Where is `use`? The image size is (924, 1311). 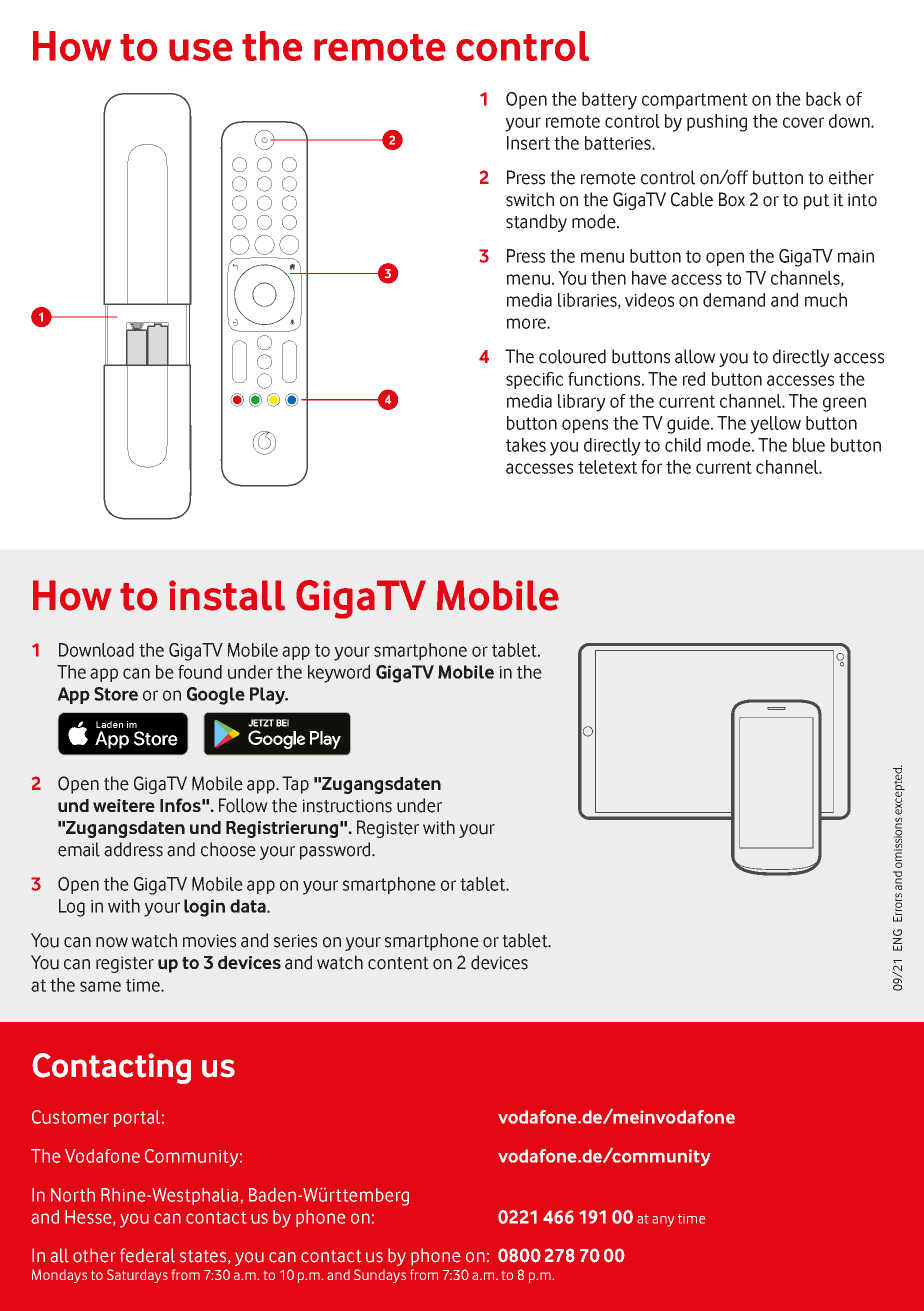 use is located at coordinates (201, 50).
